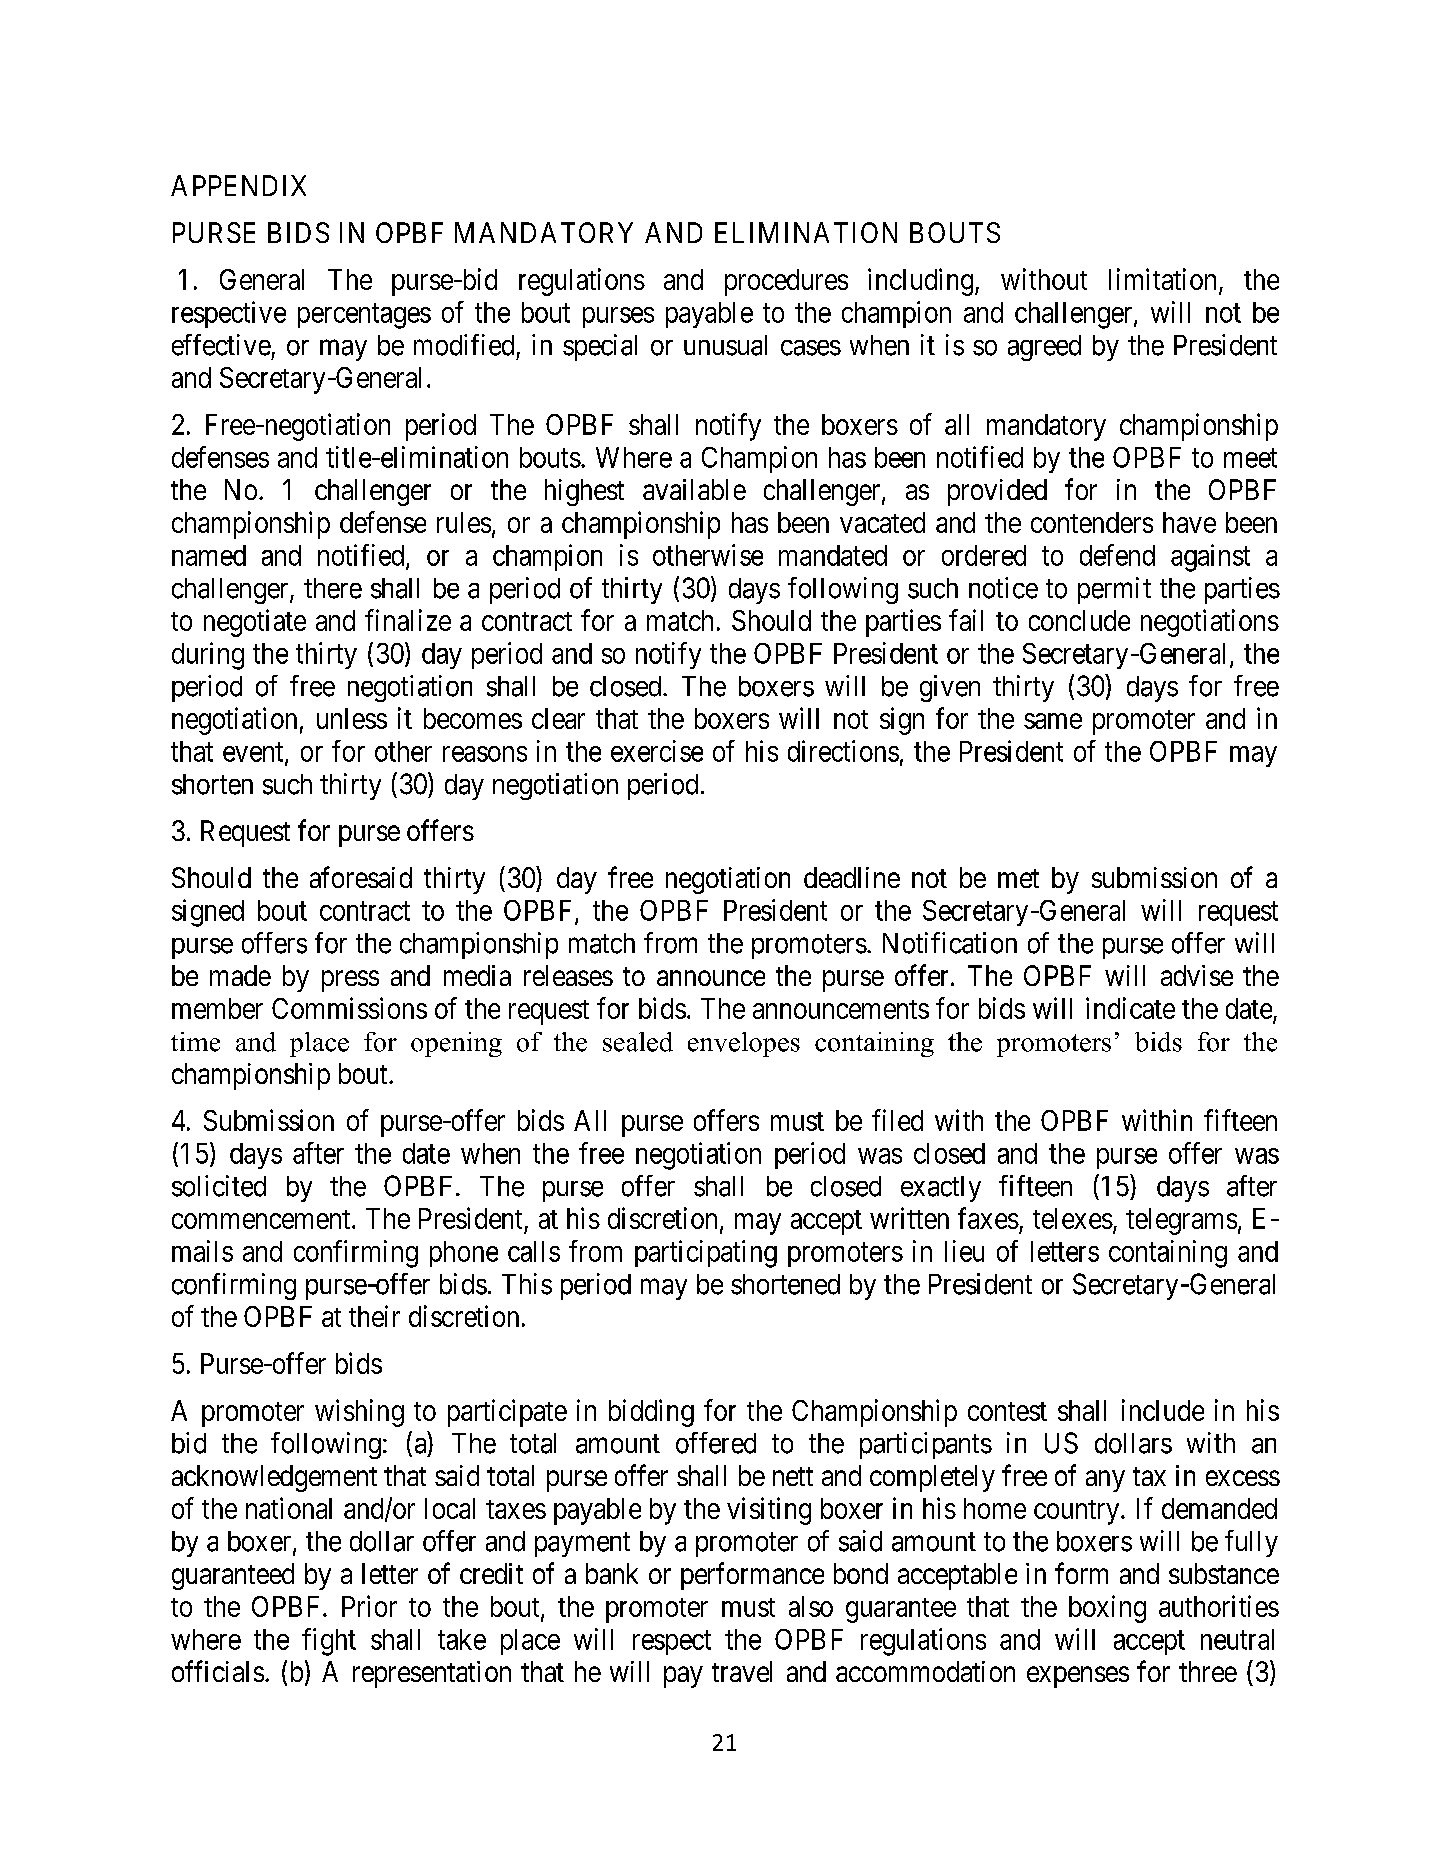  Describe the element at coordinates (852, 877) in the screenshot. I see `deadline` at that location.
